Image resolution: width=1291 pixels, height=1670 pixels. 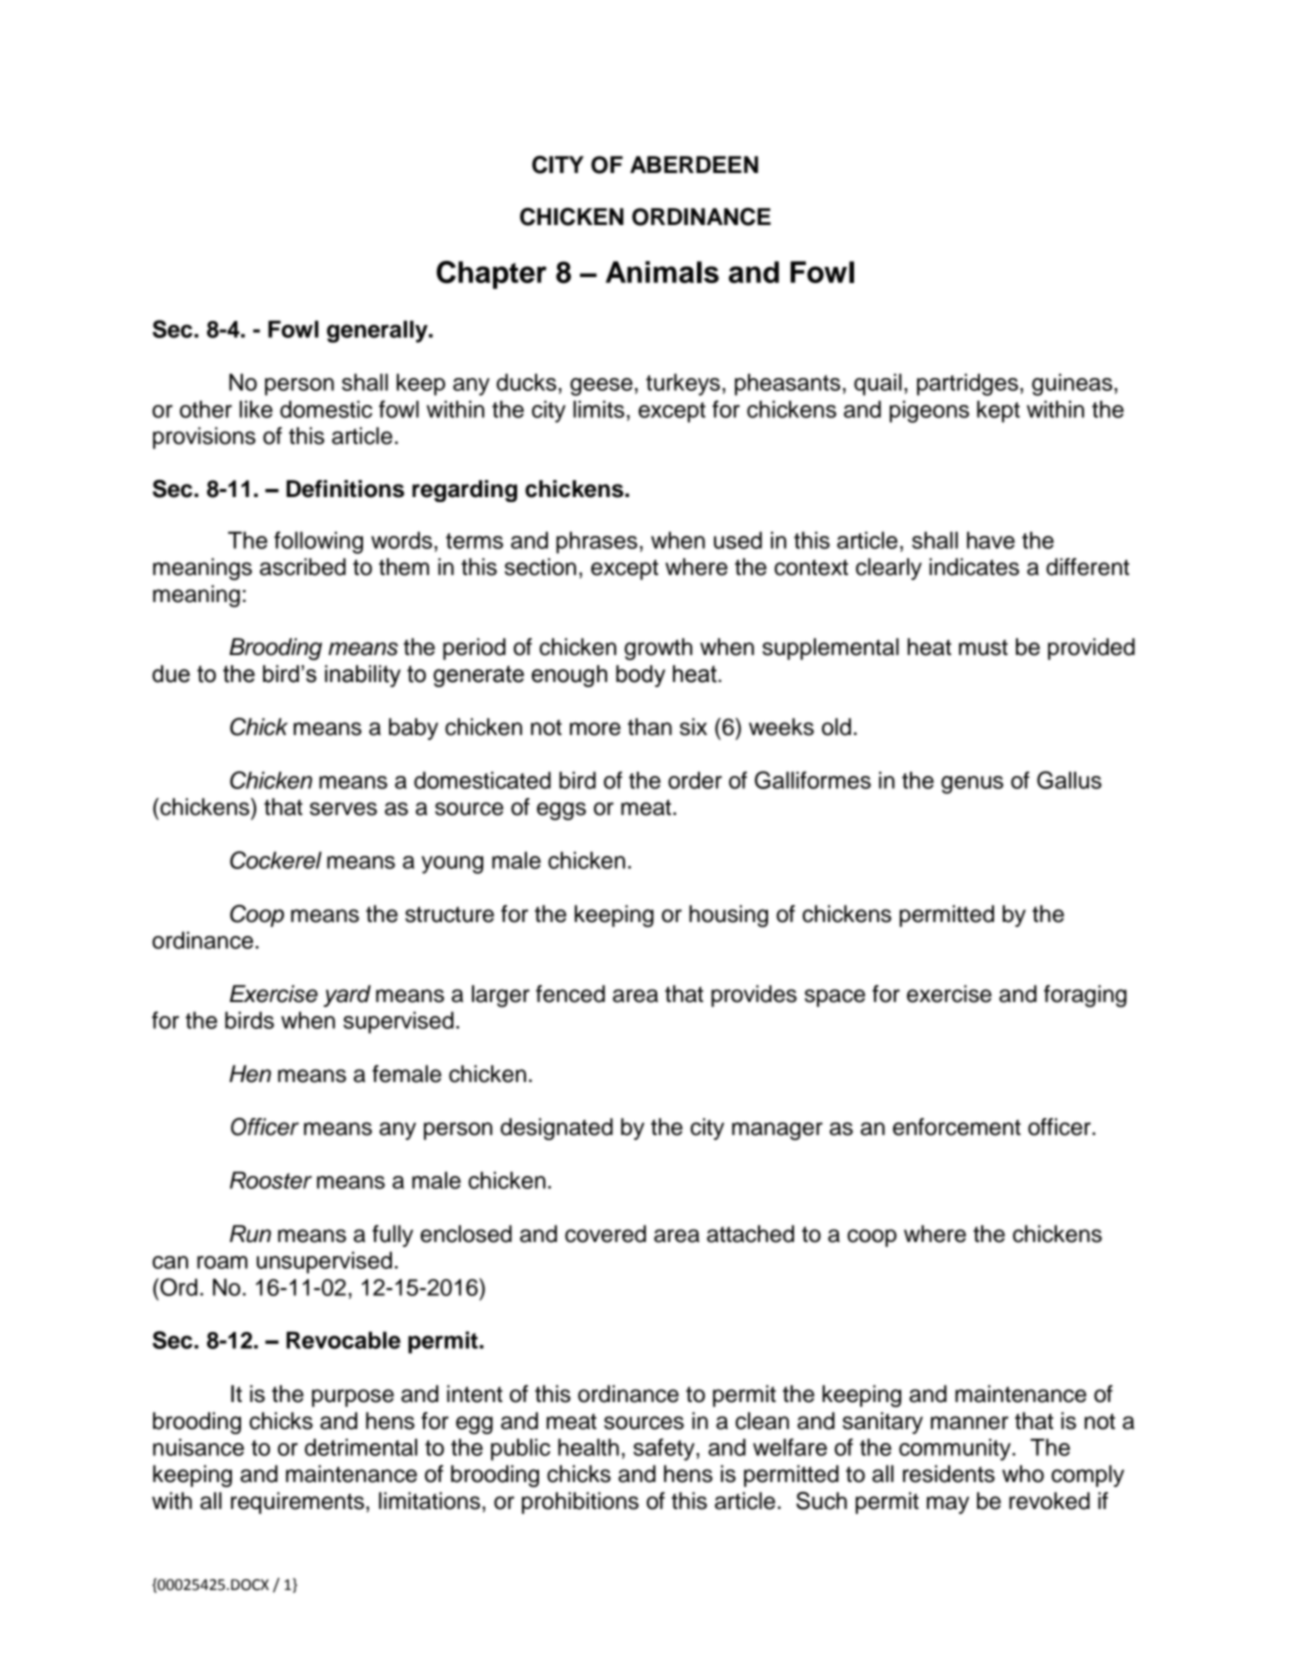 What do you see at coordinates (658, 649) in the page?
I see `growth` at bounding box center [658, 649].
